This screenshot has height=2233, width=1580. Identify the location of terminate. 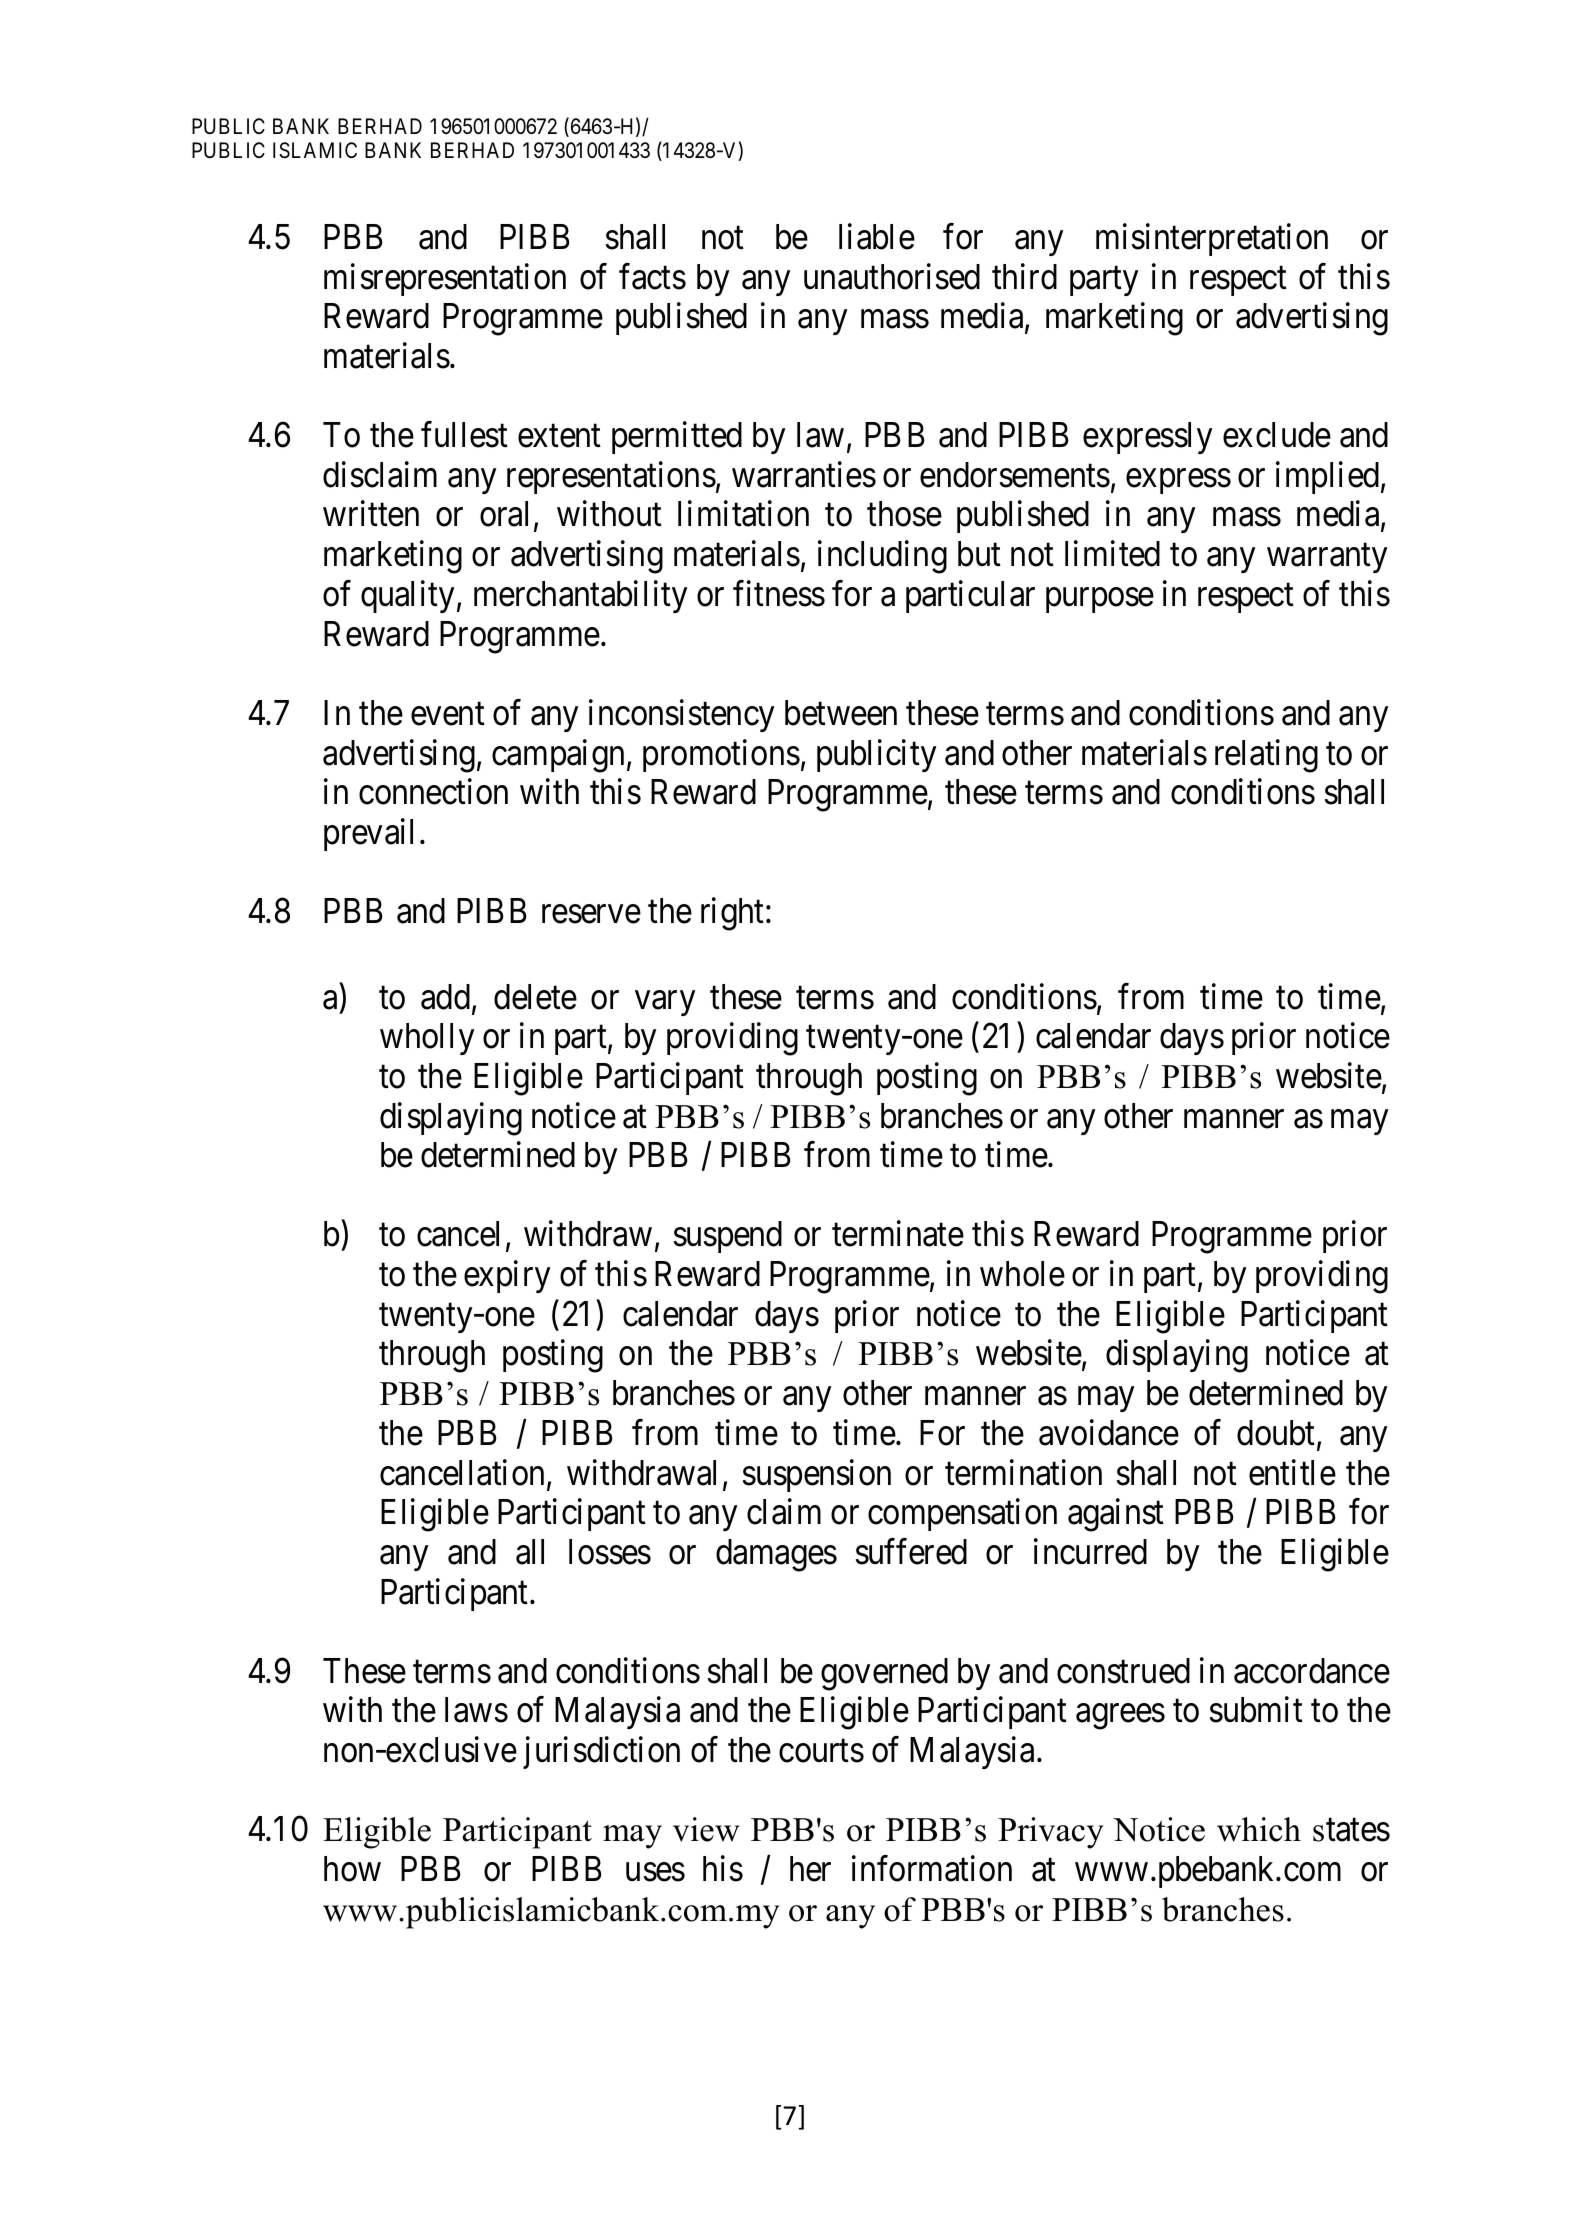
(898, 1234).
